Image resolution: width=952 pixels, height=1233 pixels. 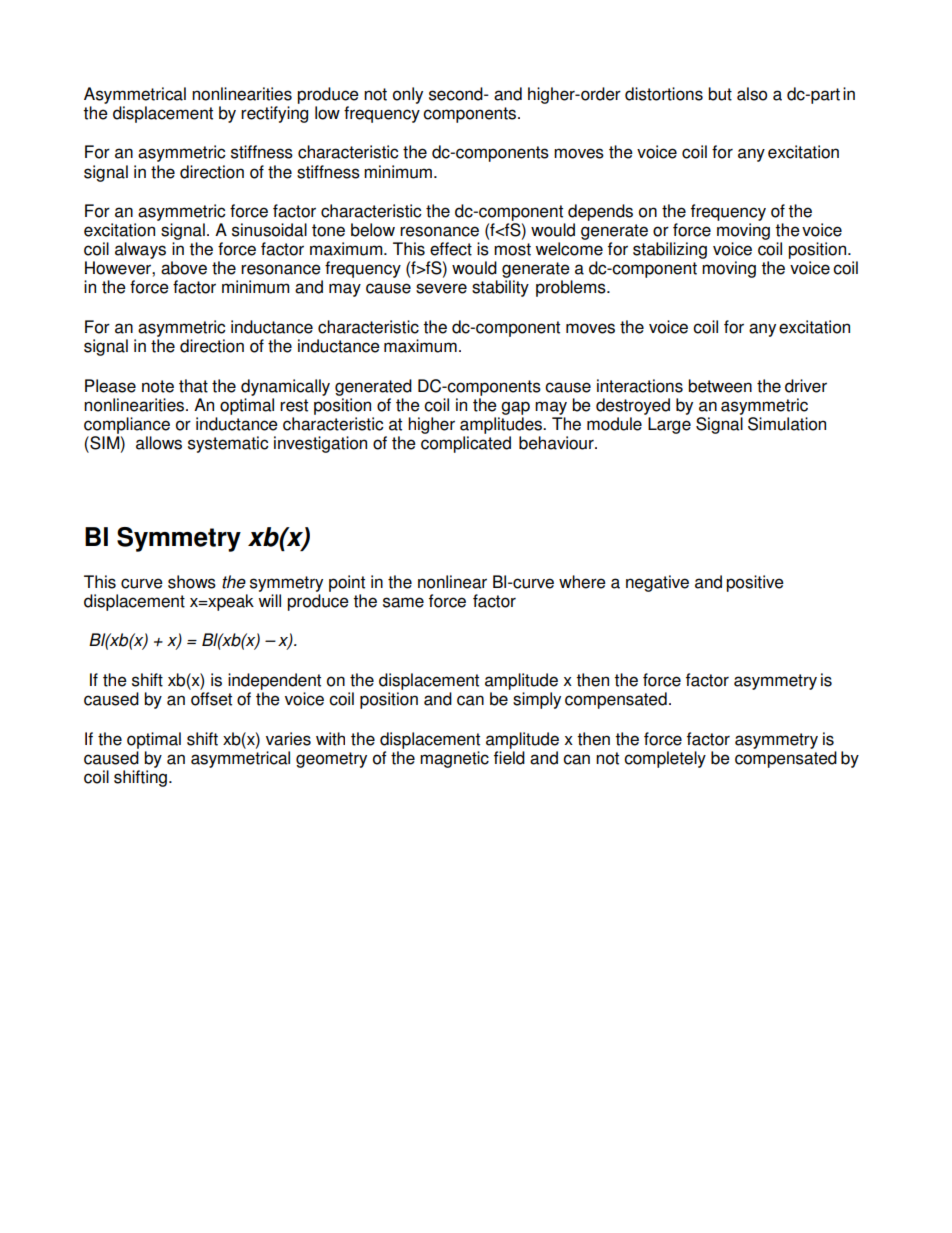 I want to click on severe, so click(x=441, y=288).
